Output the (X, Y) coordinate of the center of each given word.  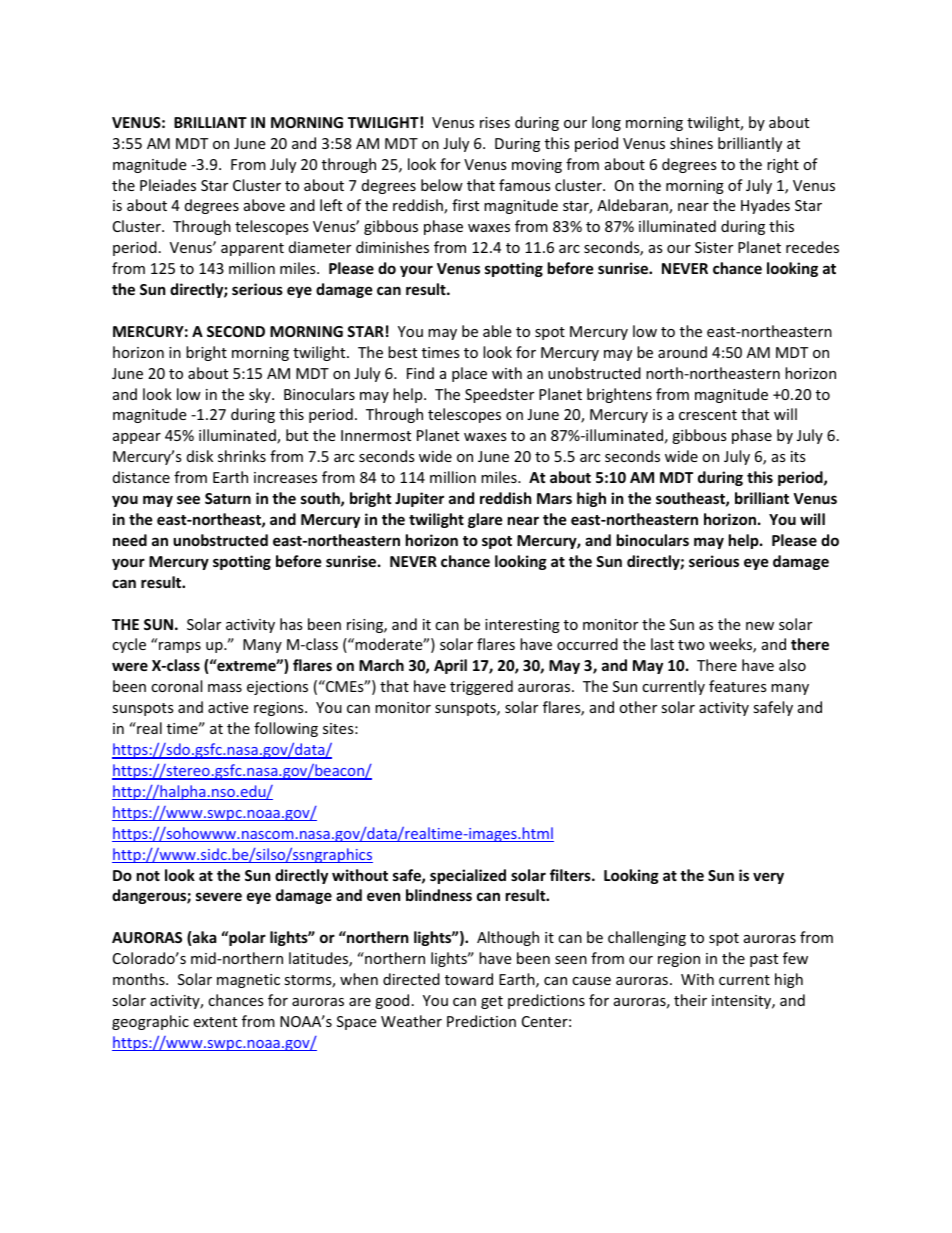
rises (495, 122)
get (492, 1002)
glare (485, 520)
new (760, 626)
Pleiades (168, 185)
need (130, 540)
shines (691, 143)
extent (215, 1022)
